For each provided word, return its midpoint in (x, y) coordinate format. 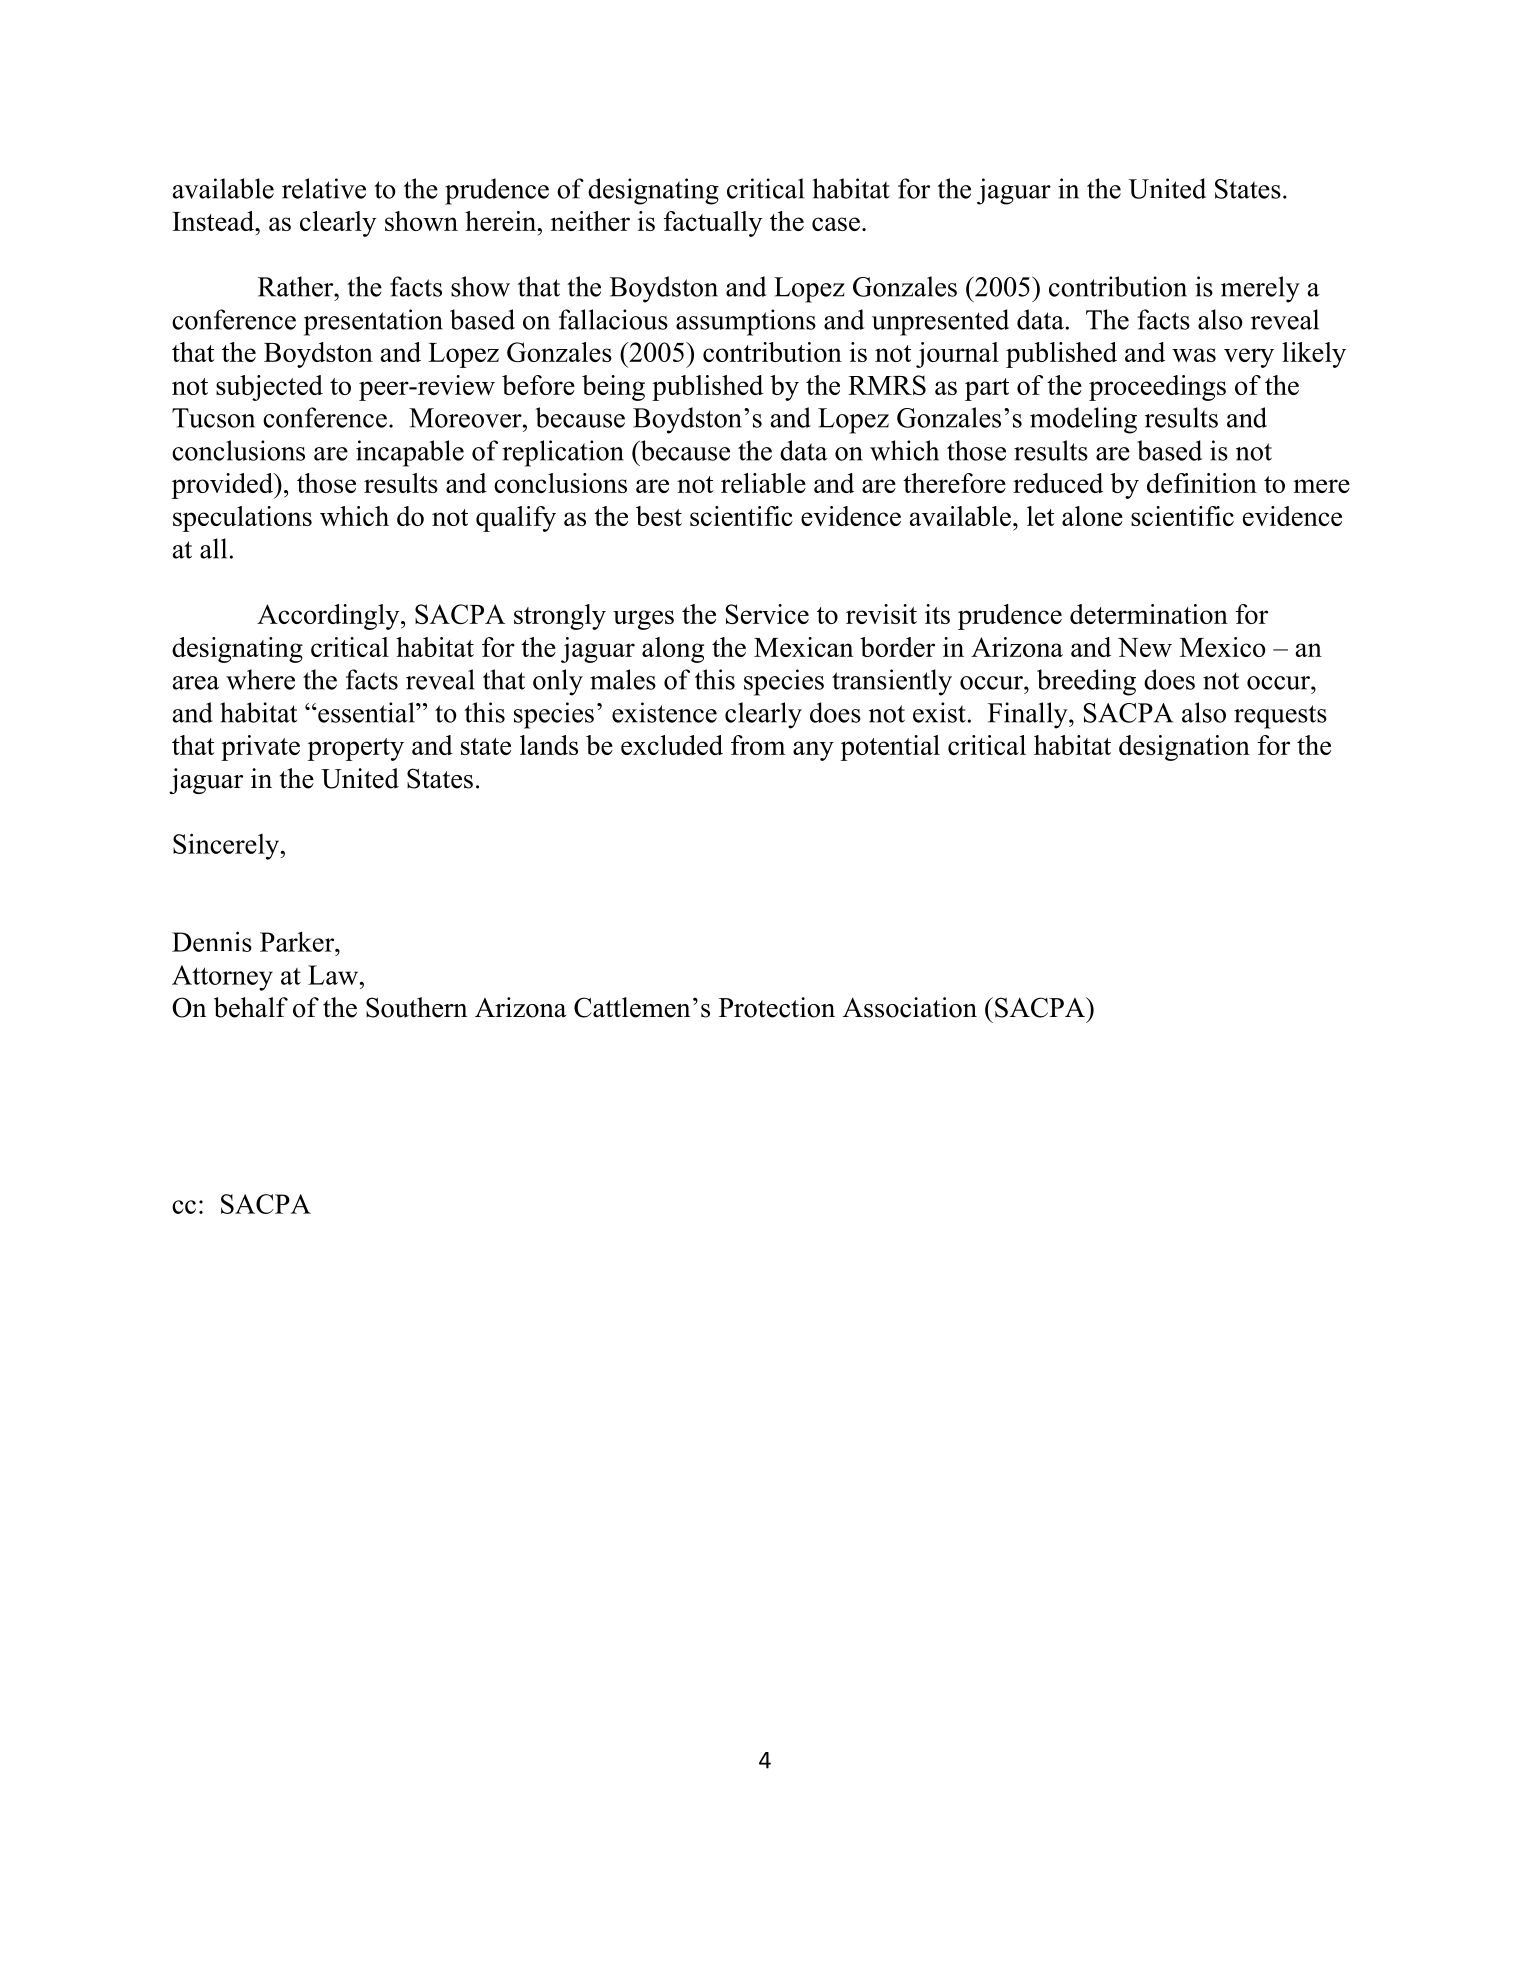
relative (324, 188)
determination (1149, 614)
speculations (242, 519)
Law (334, 975)
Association (910, 1007)
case (836, 224)
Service (767, 614)
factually (713, 224)
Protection (777, 1007)
